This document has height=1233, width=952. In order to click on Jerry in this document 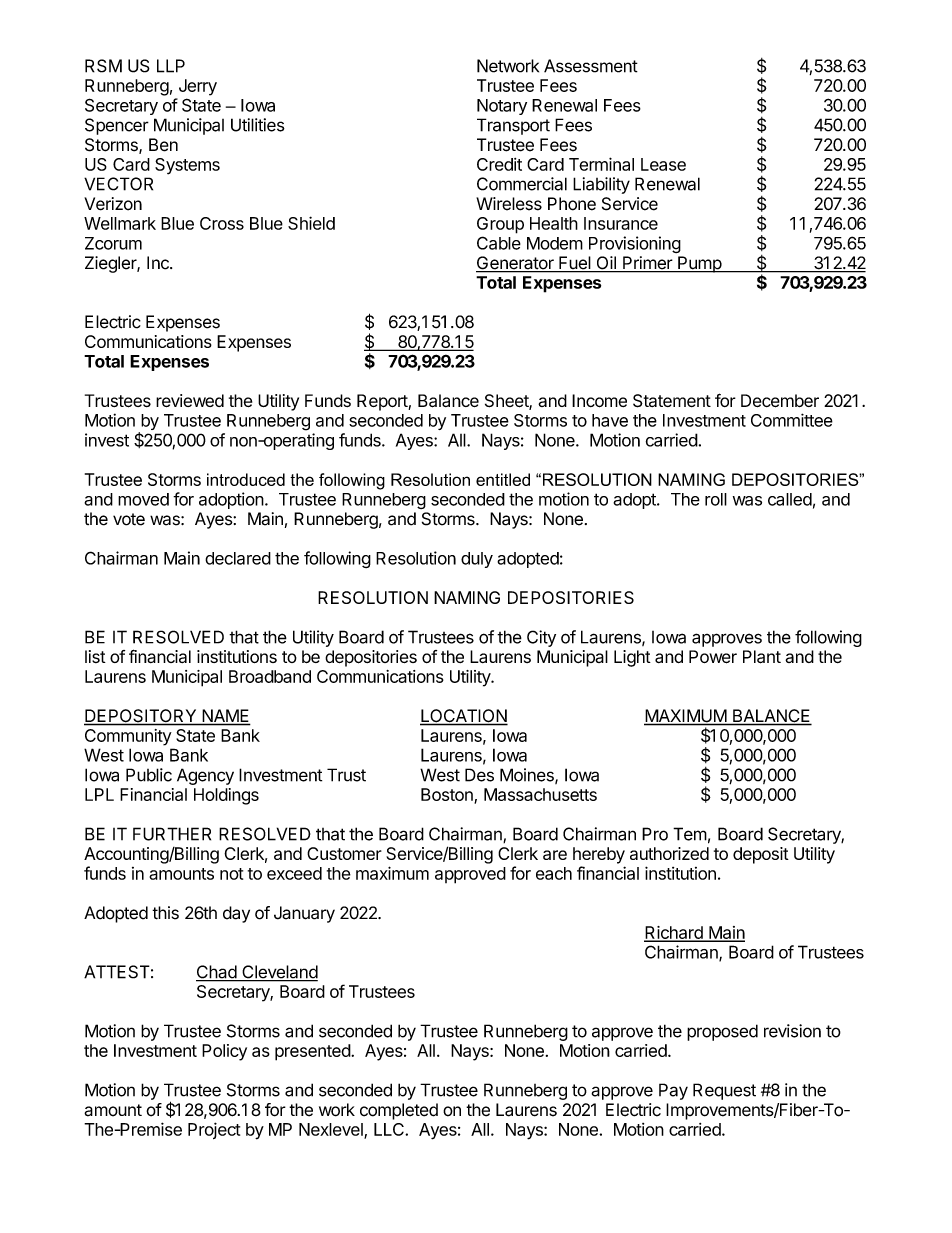, I will do `click(198, 87)`.
